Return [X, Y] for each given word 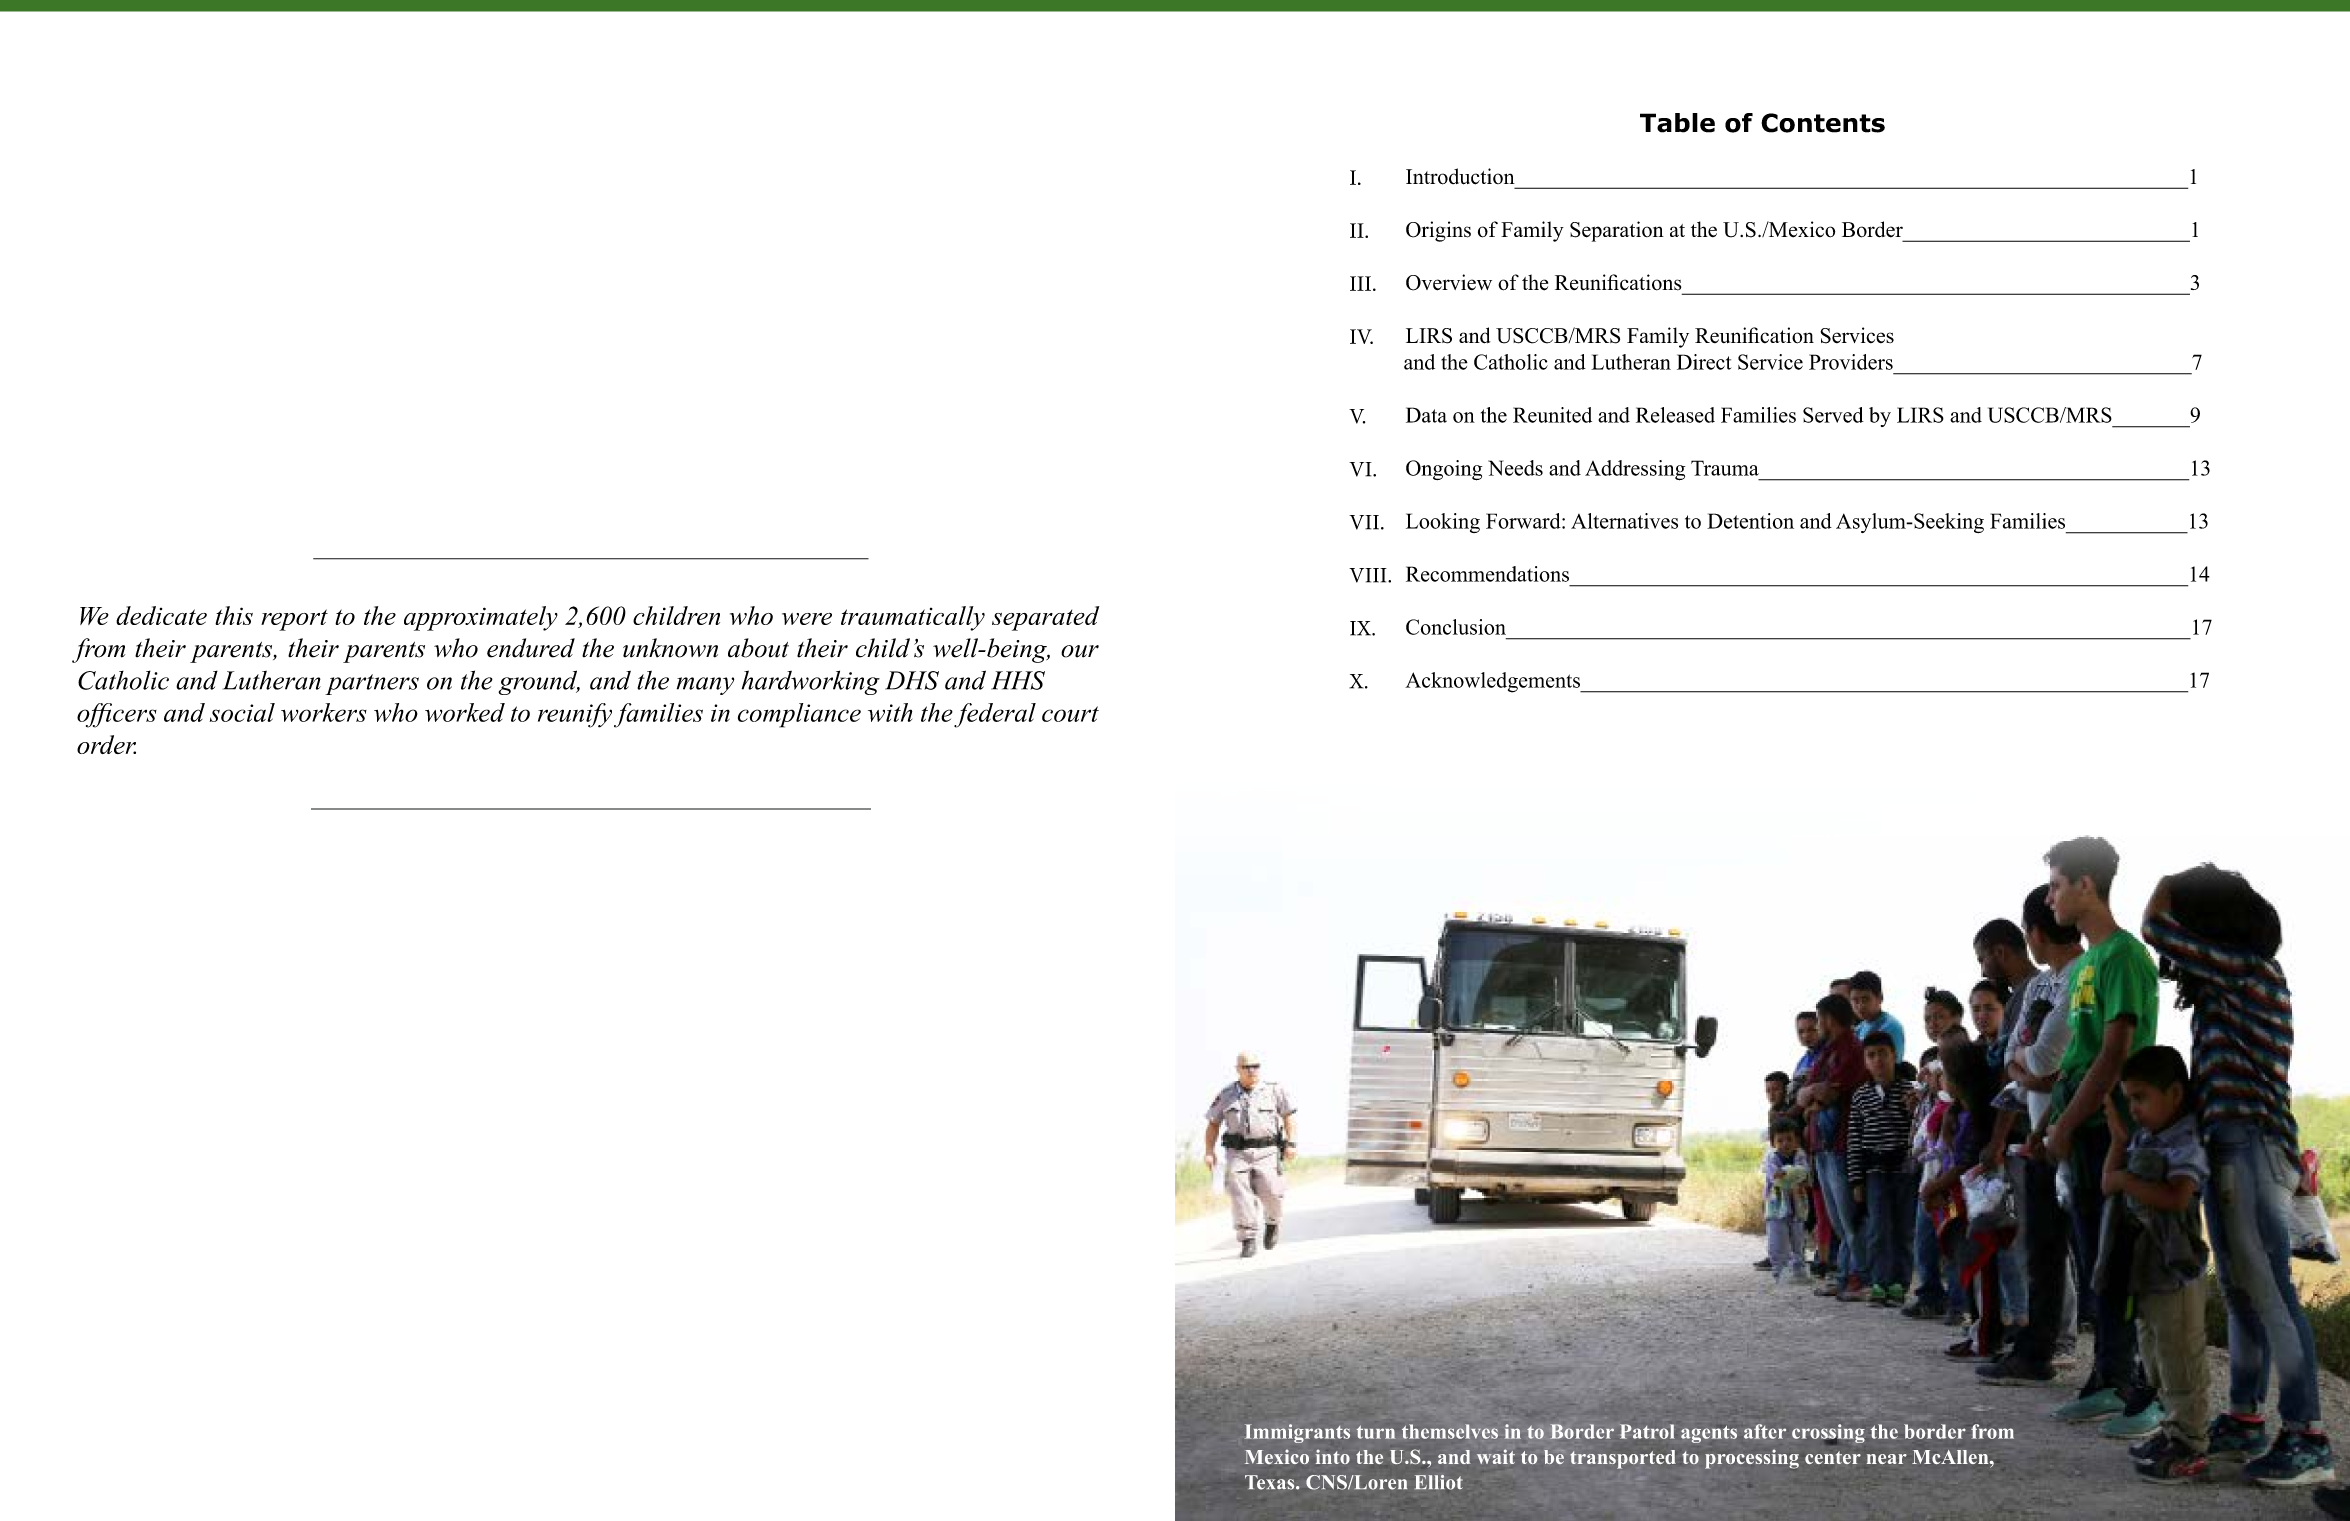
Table [1677, 123]
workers [324, 712]
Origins [1438, 231]
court [1070, 714]
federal [995, 715]
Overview [1449, 282]
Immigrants [1297, 1433]
